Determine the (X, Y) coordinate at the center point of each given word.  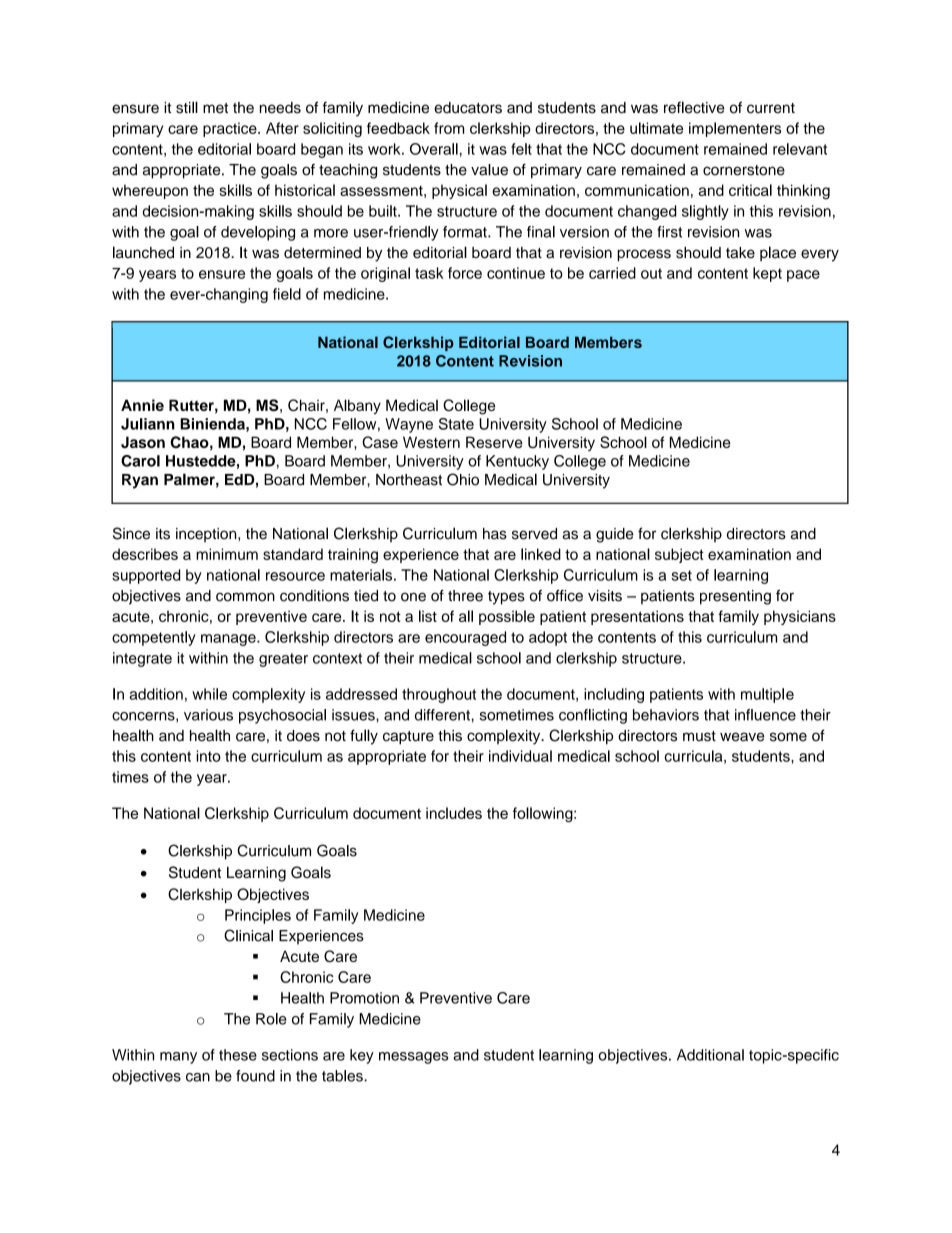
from (449, 128)
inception (207, 535)
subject (679, 555)
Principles (258, 916)
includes (454, 813)
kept (767, 274)
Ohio (463, 479)
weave (742, 737)
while (209, 694)
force (465, 273)
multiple (767, 695)
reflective (694, 107)
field (287, 294)
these (238, 1055)
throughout (439, 695)
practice (231, 129)
